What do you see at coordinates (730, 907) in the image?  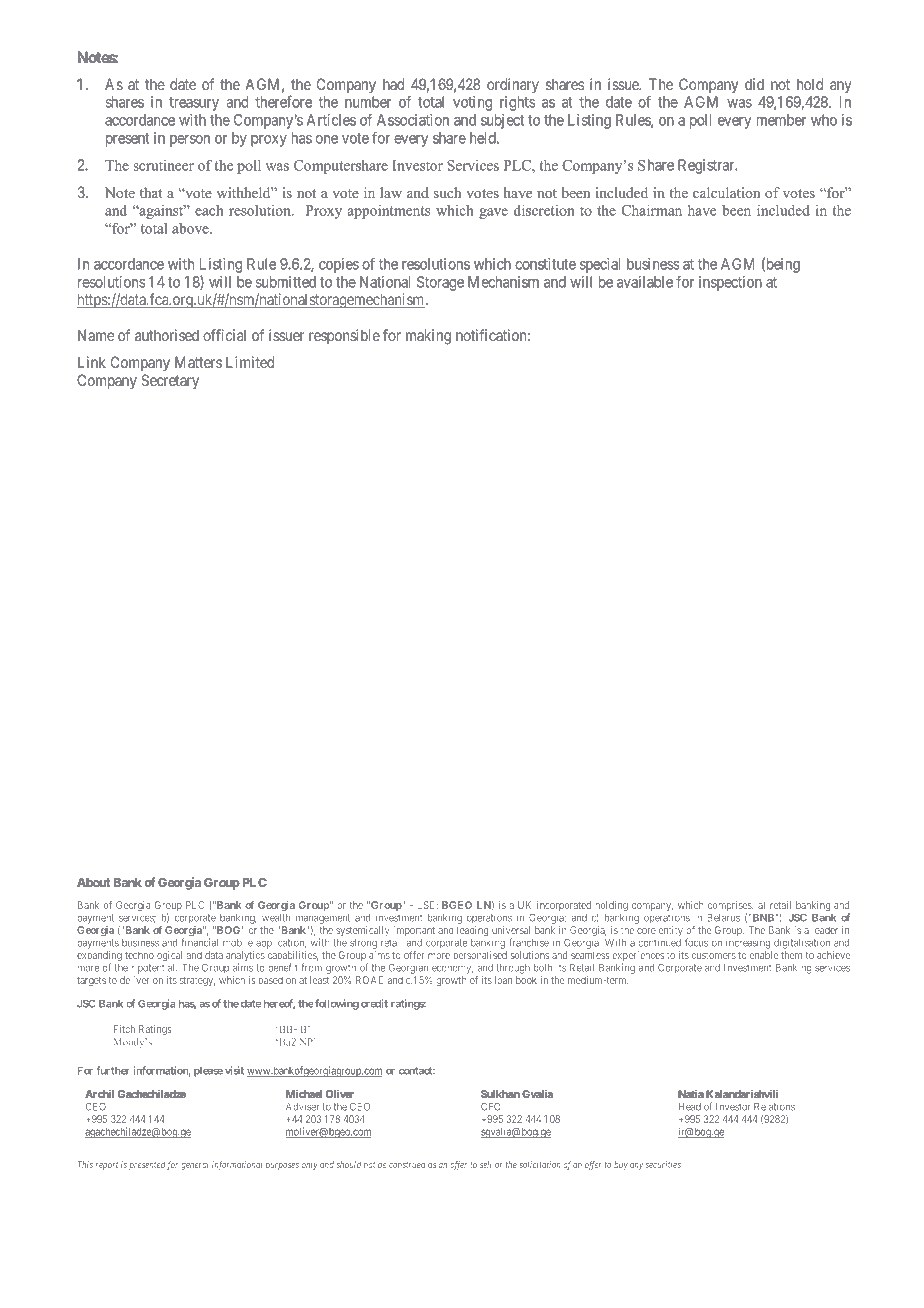 I see `comprises` at bounding box center [730, 907].
